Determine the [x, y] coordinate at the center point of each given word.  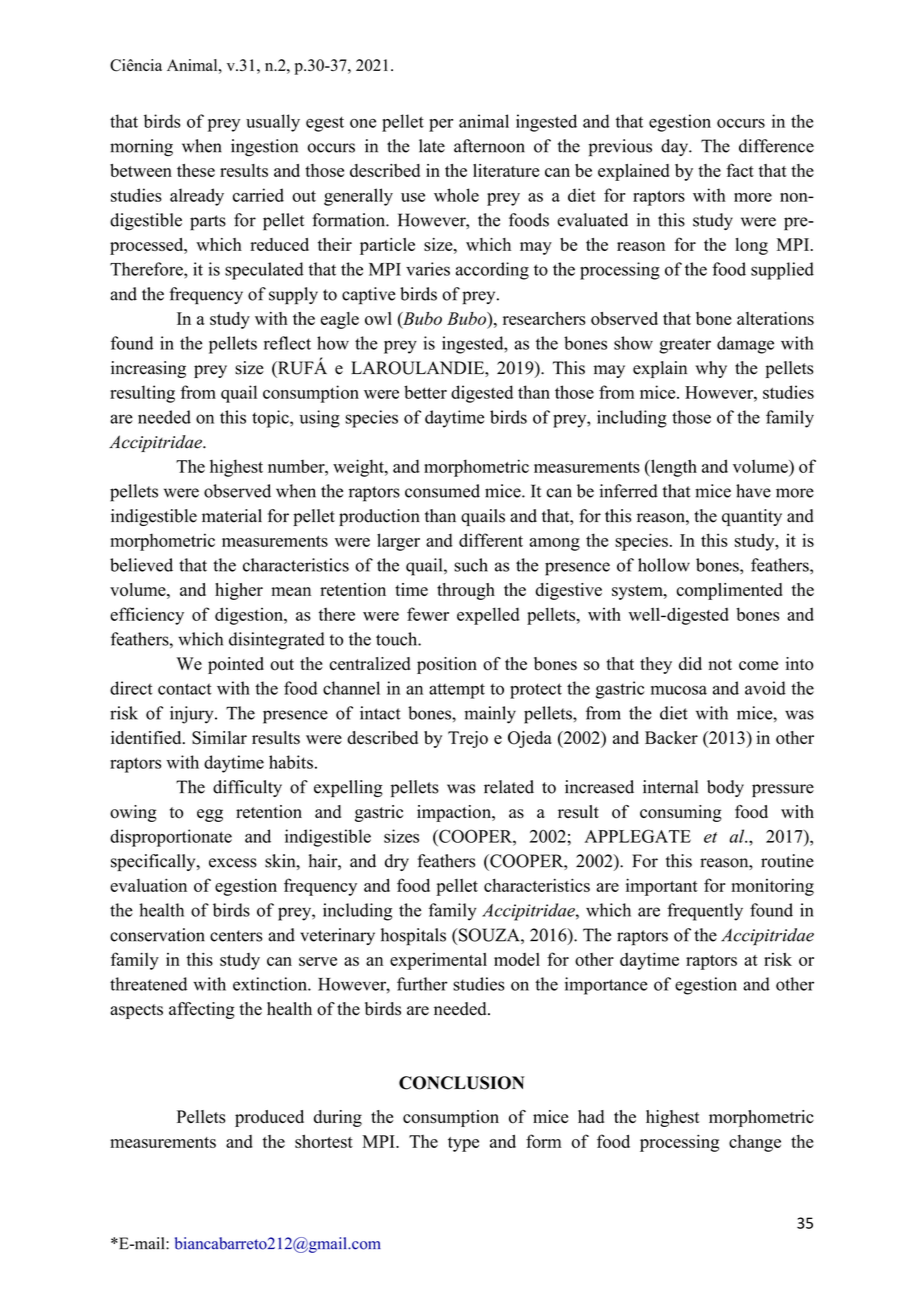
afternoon [489, 146]
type [463, 1144]
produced [269, 1118]
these [196, 170]
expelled [488, 616]
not [720, 665]
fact [740, 170]
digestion [250, 616]
